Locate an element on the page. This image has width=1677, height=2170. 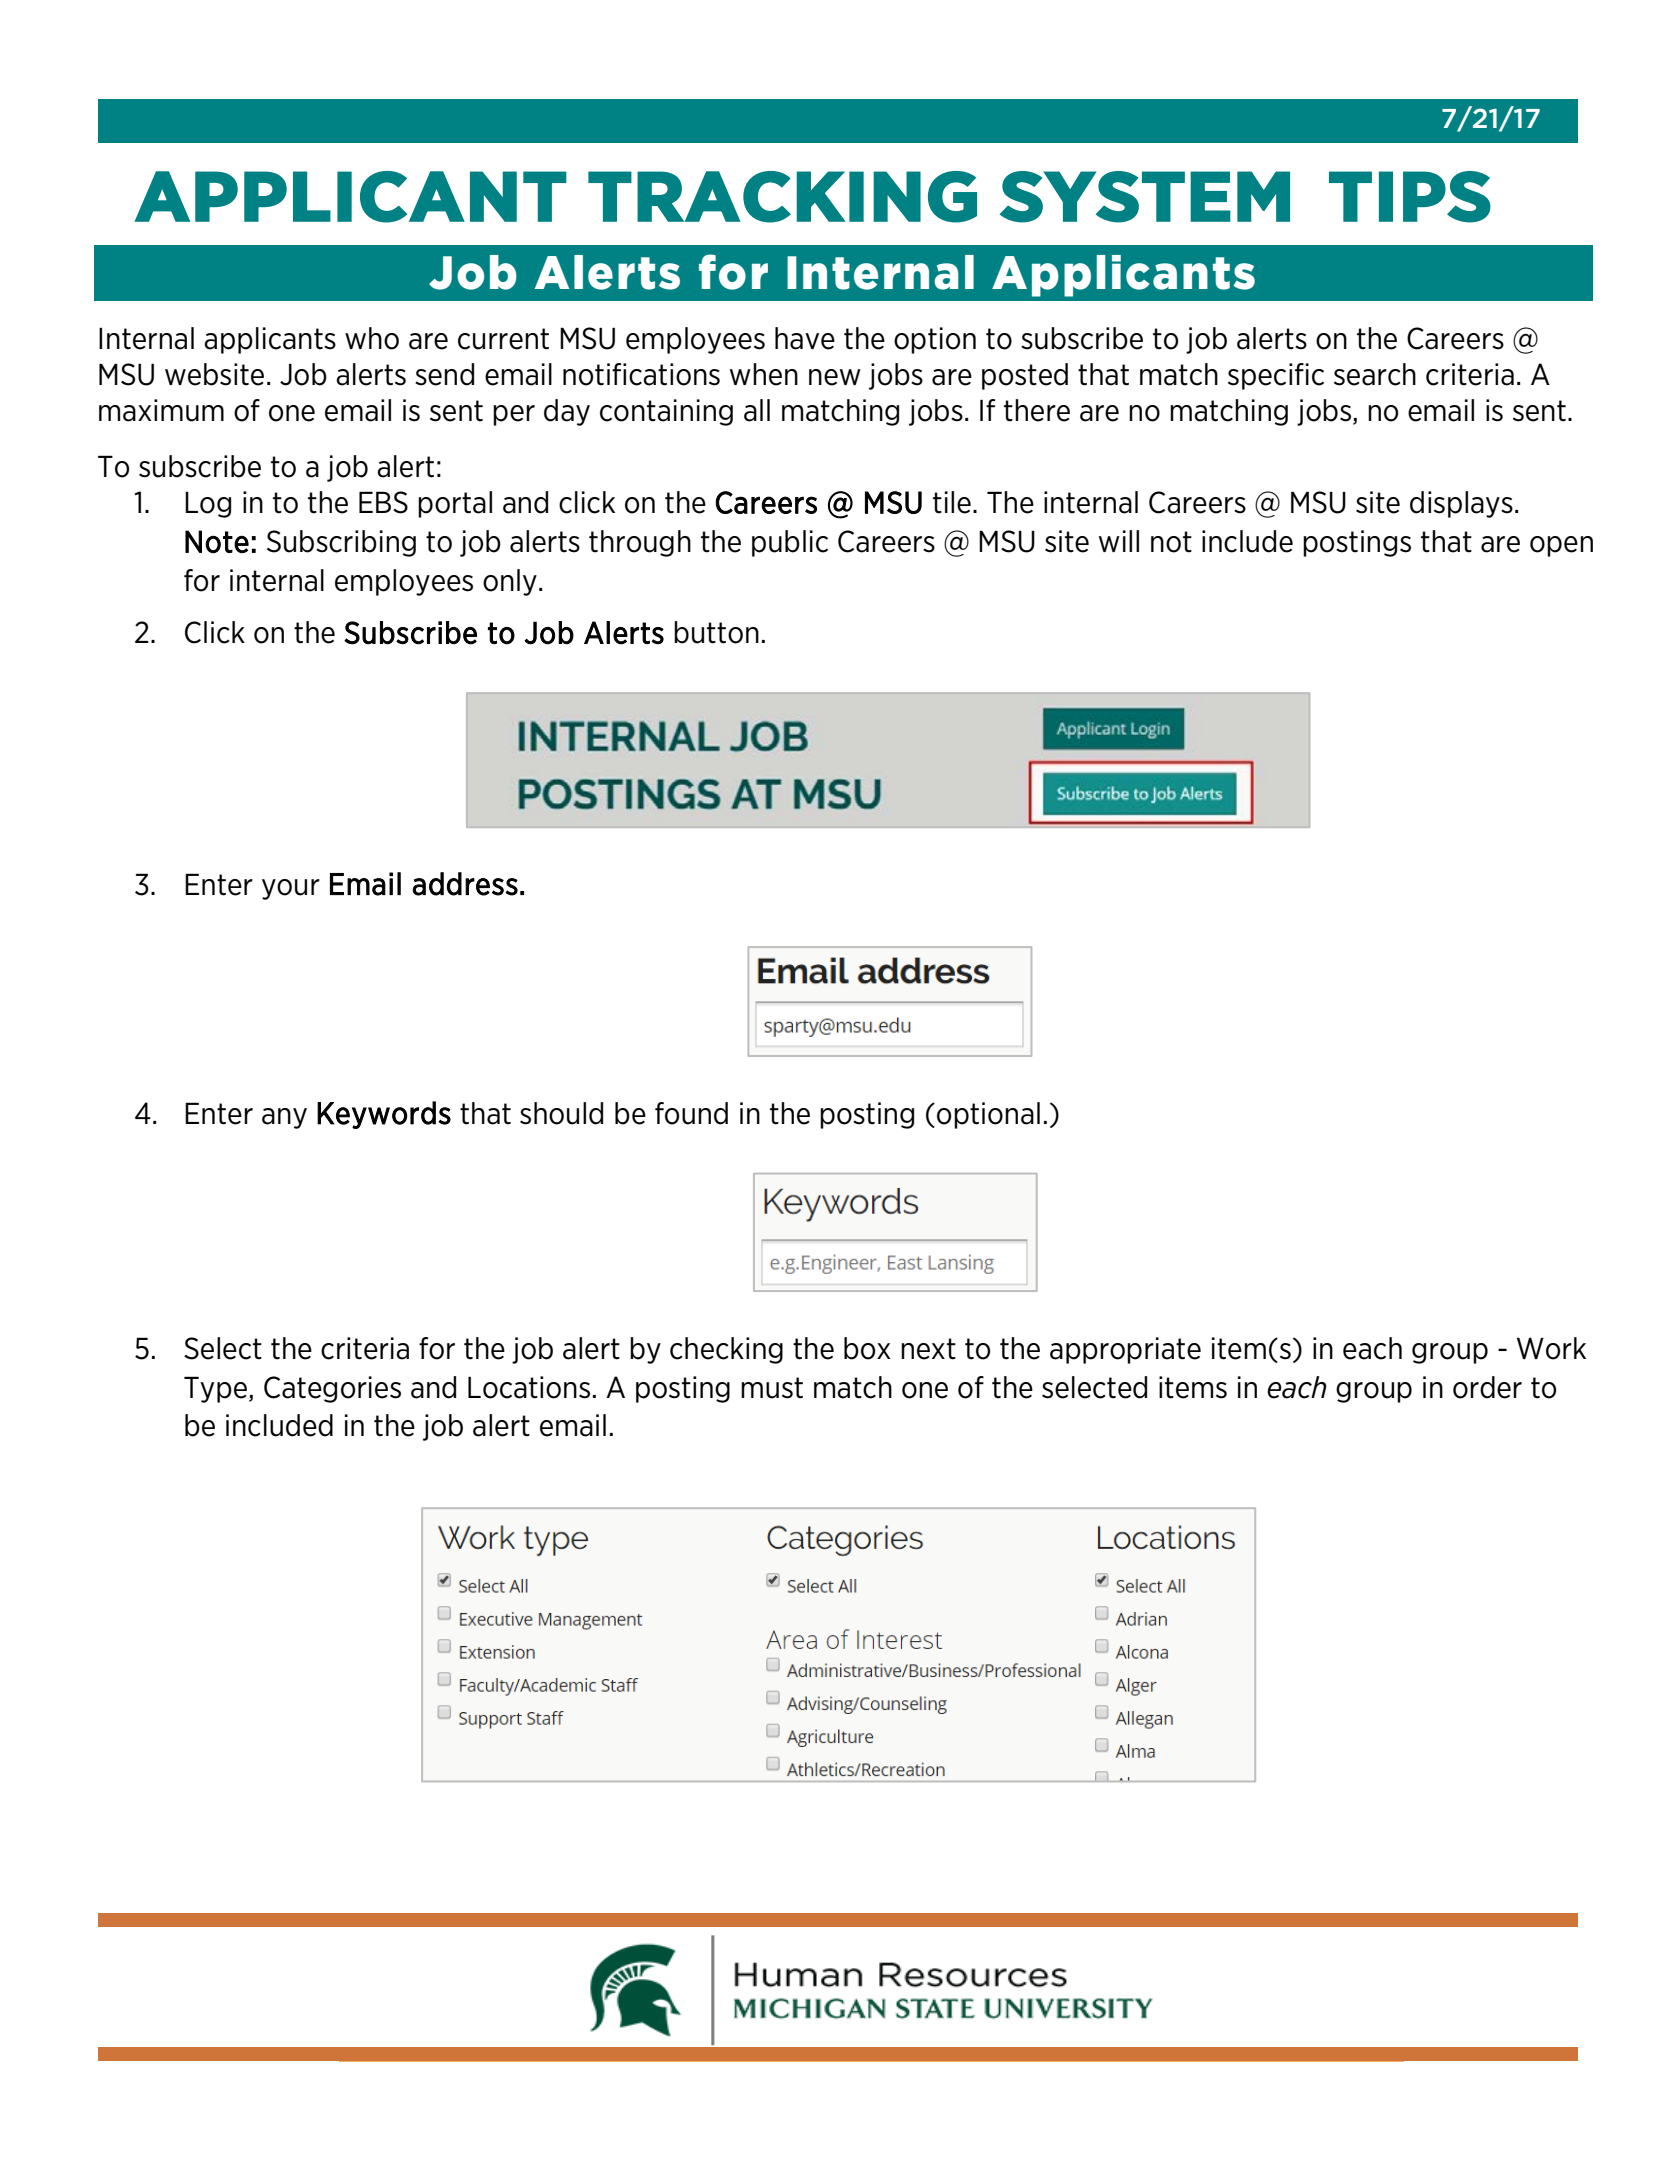
public is located at coordinates (790, 543).
